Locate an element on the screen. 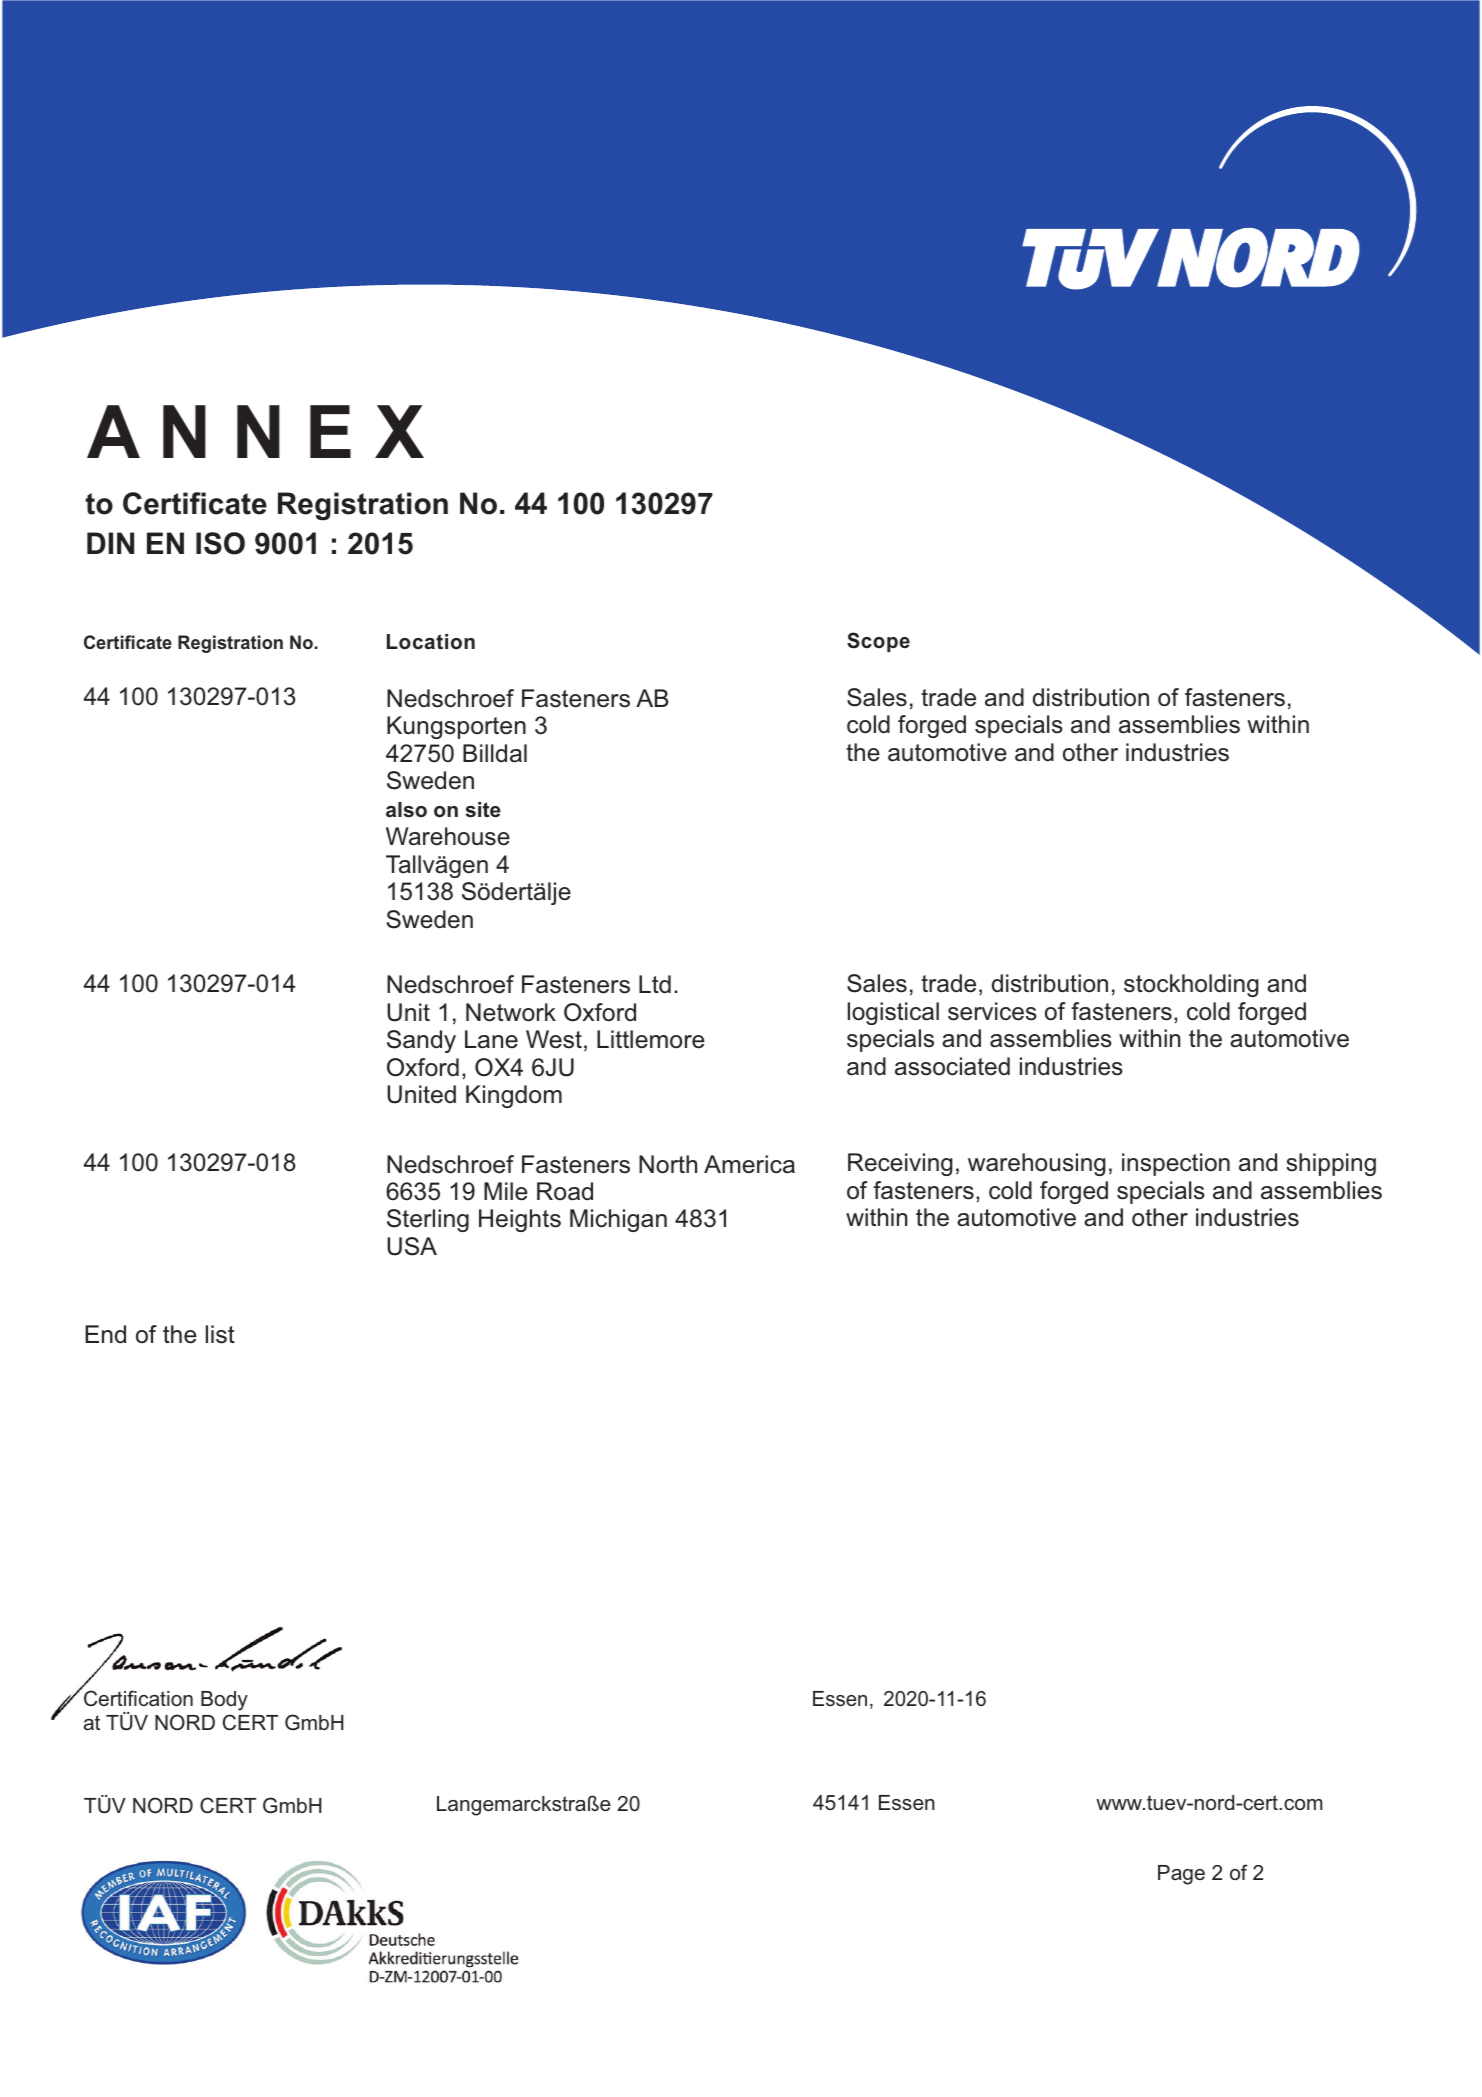  End is located at coordinates (105, 1334).
